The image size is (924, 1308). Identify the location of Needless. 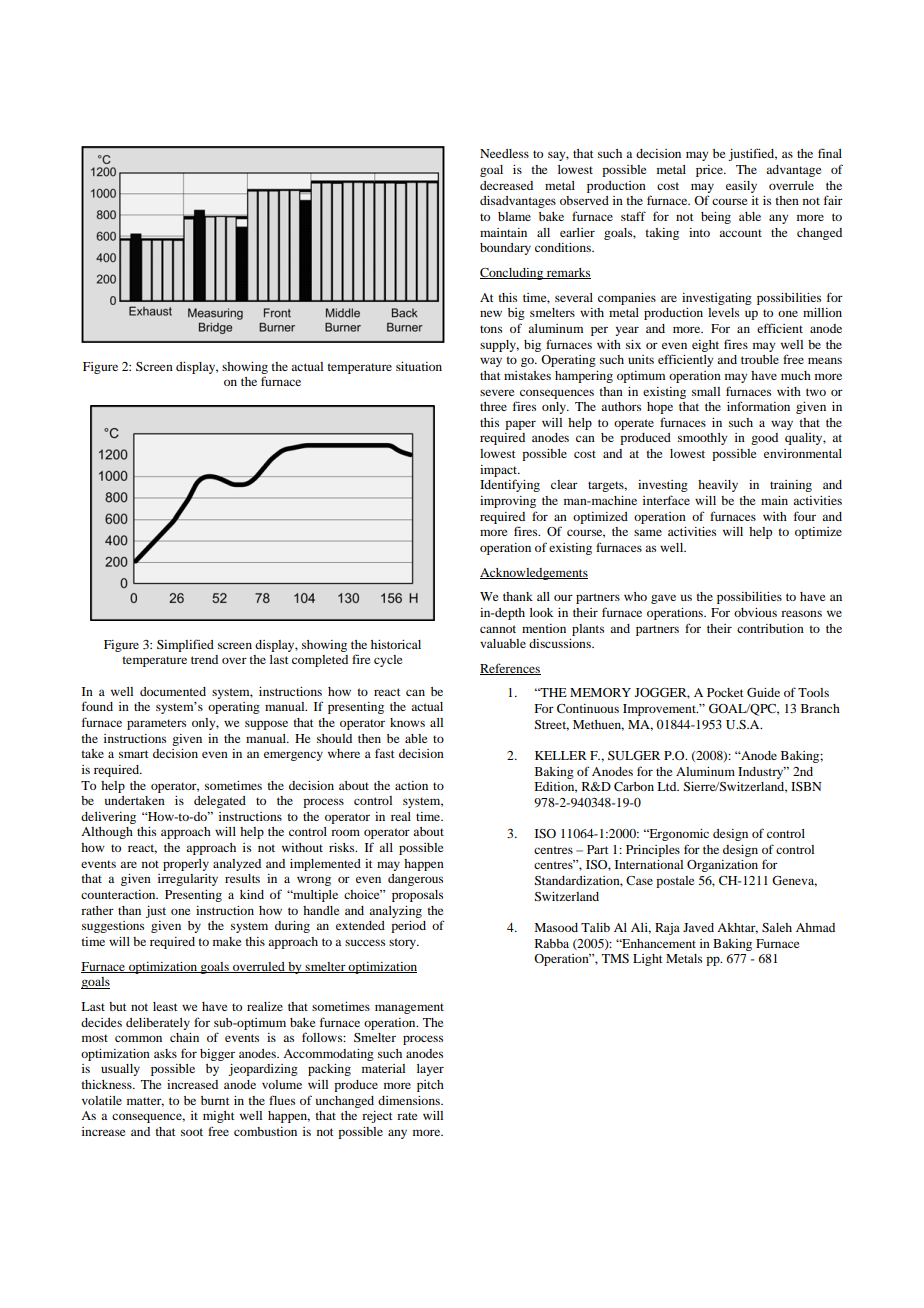
(504, 153).
